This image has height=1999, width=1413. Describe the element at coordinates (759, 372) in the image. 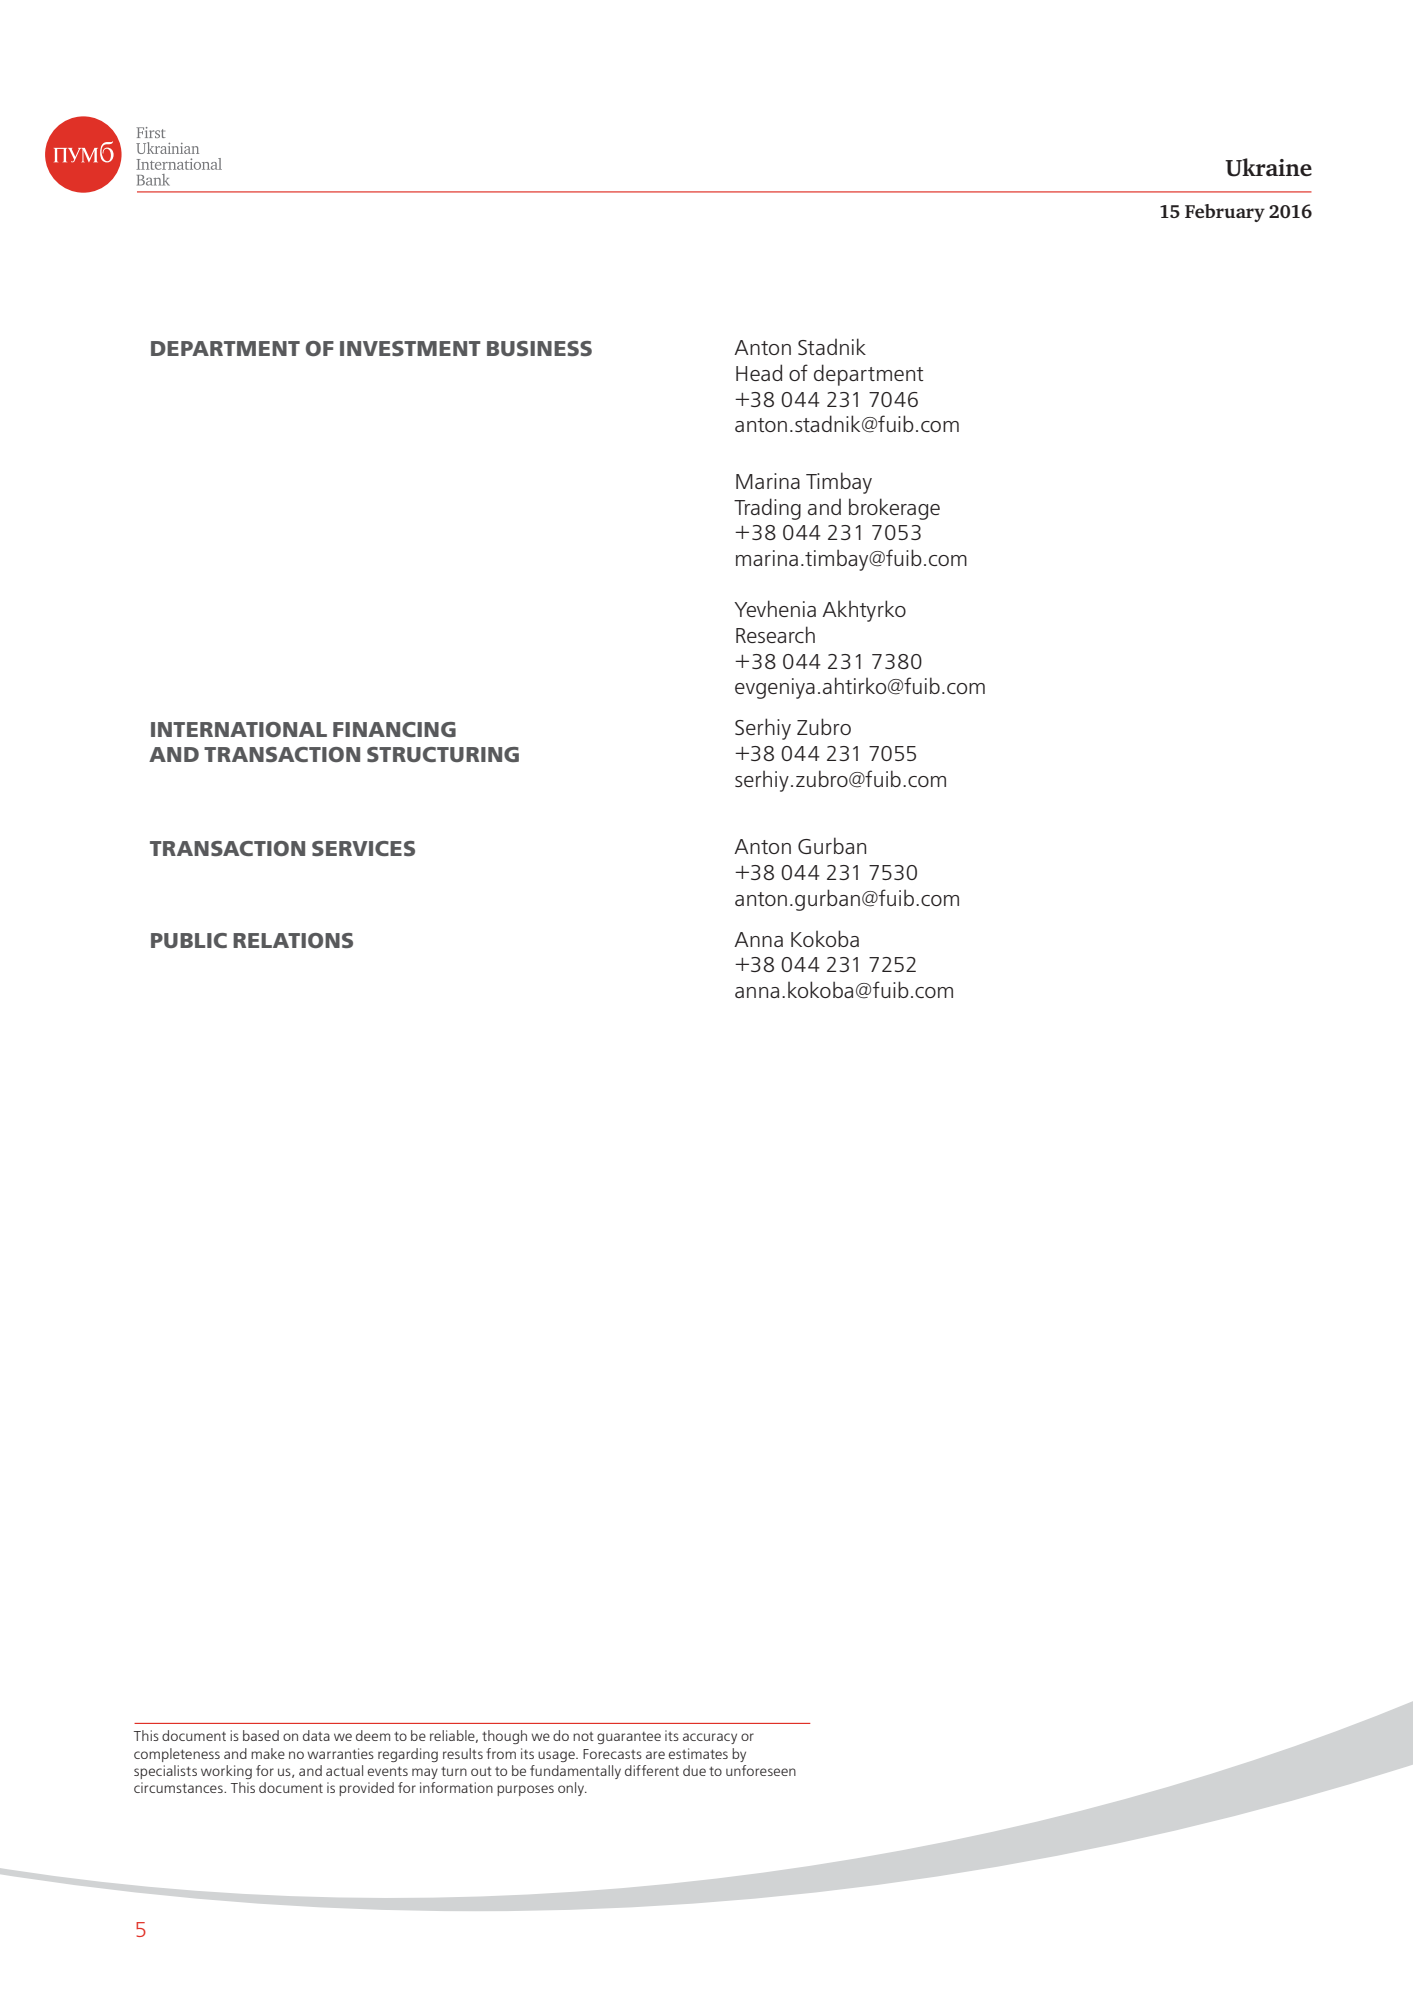

I see `Head` at that location.
